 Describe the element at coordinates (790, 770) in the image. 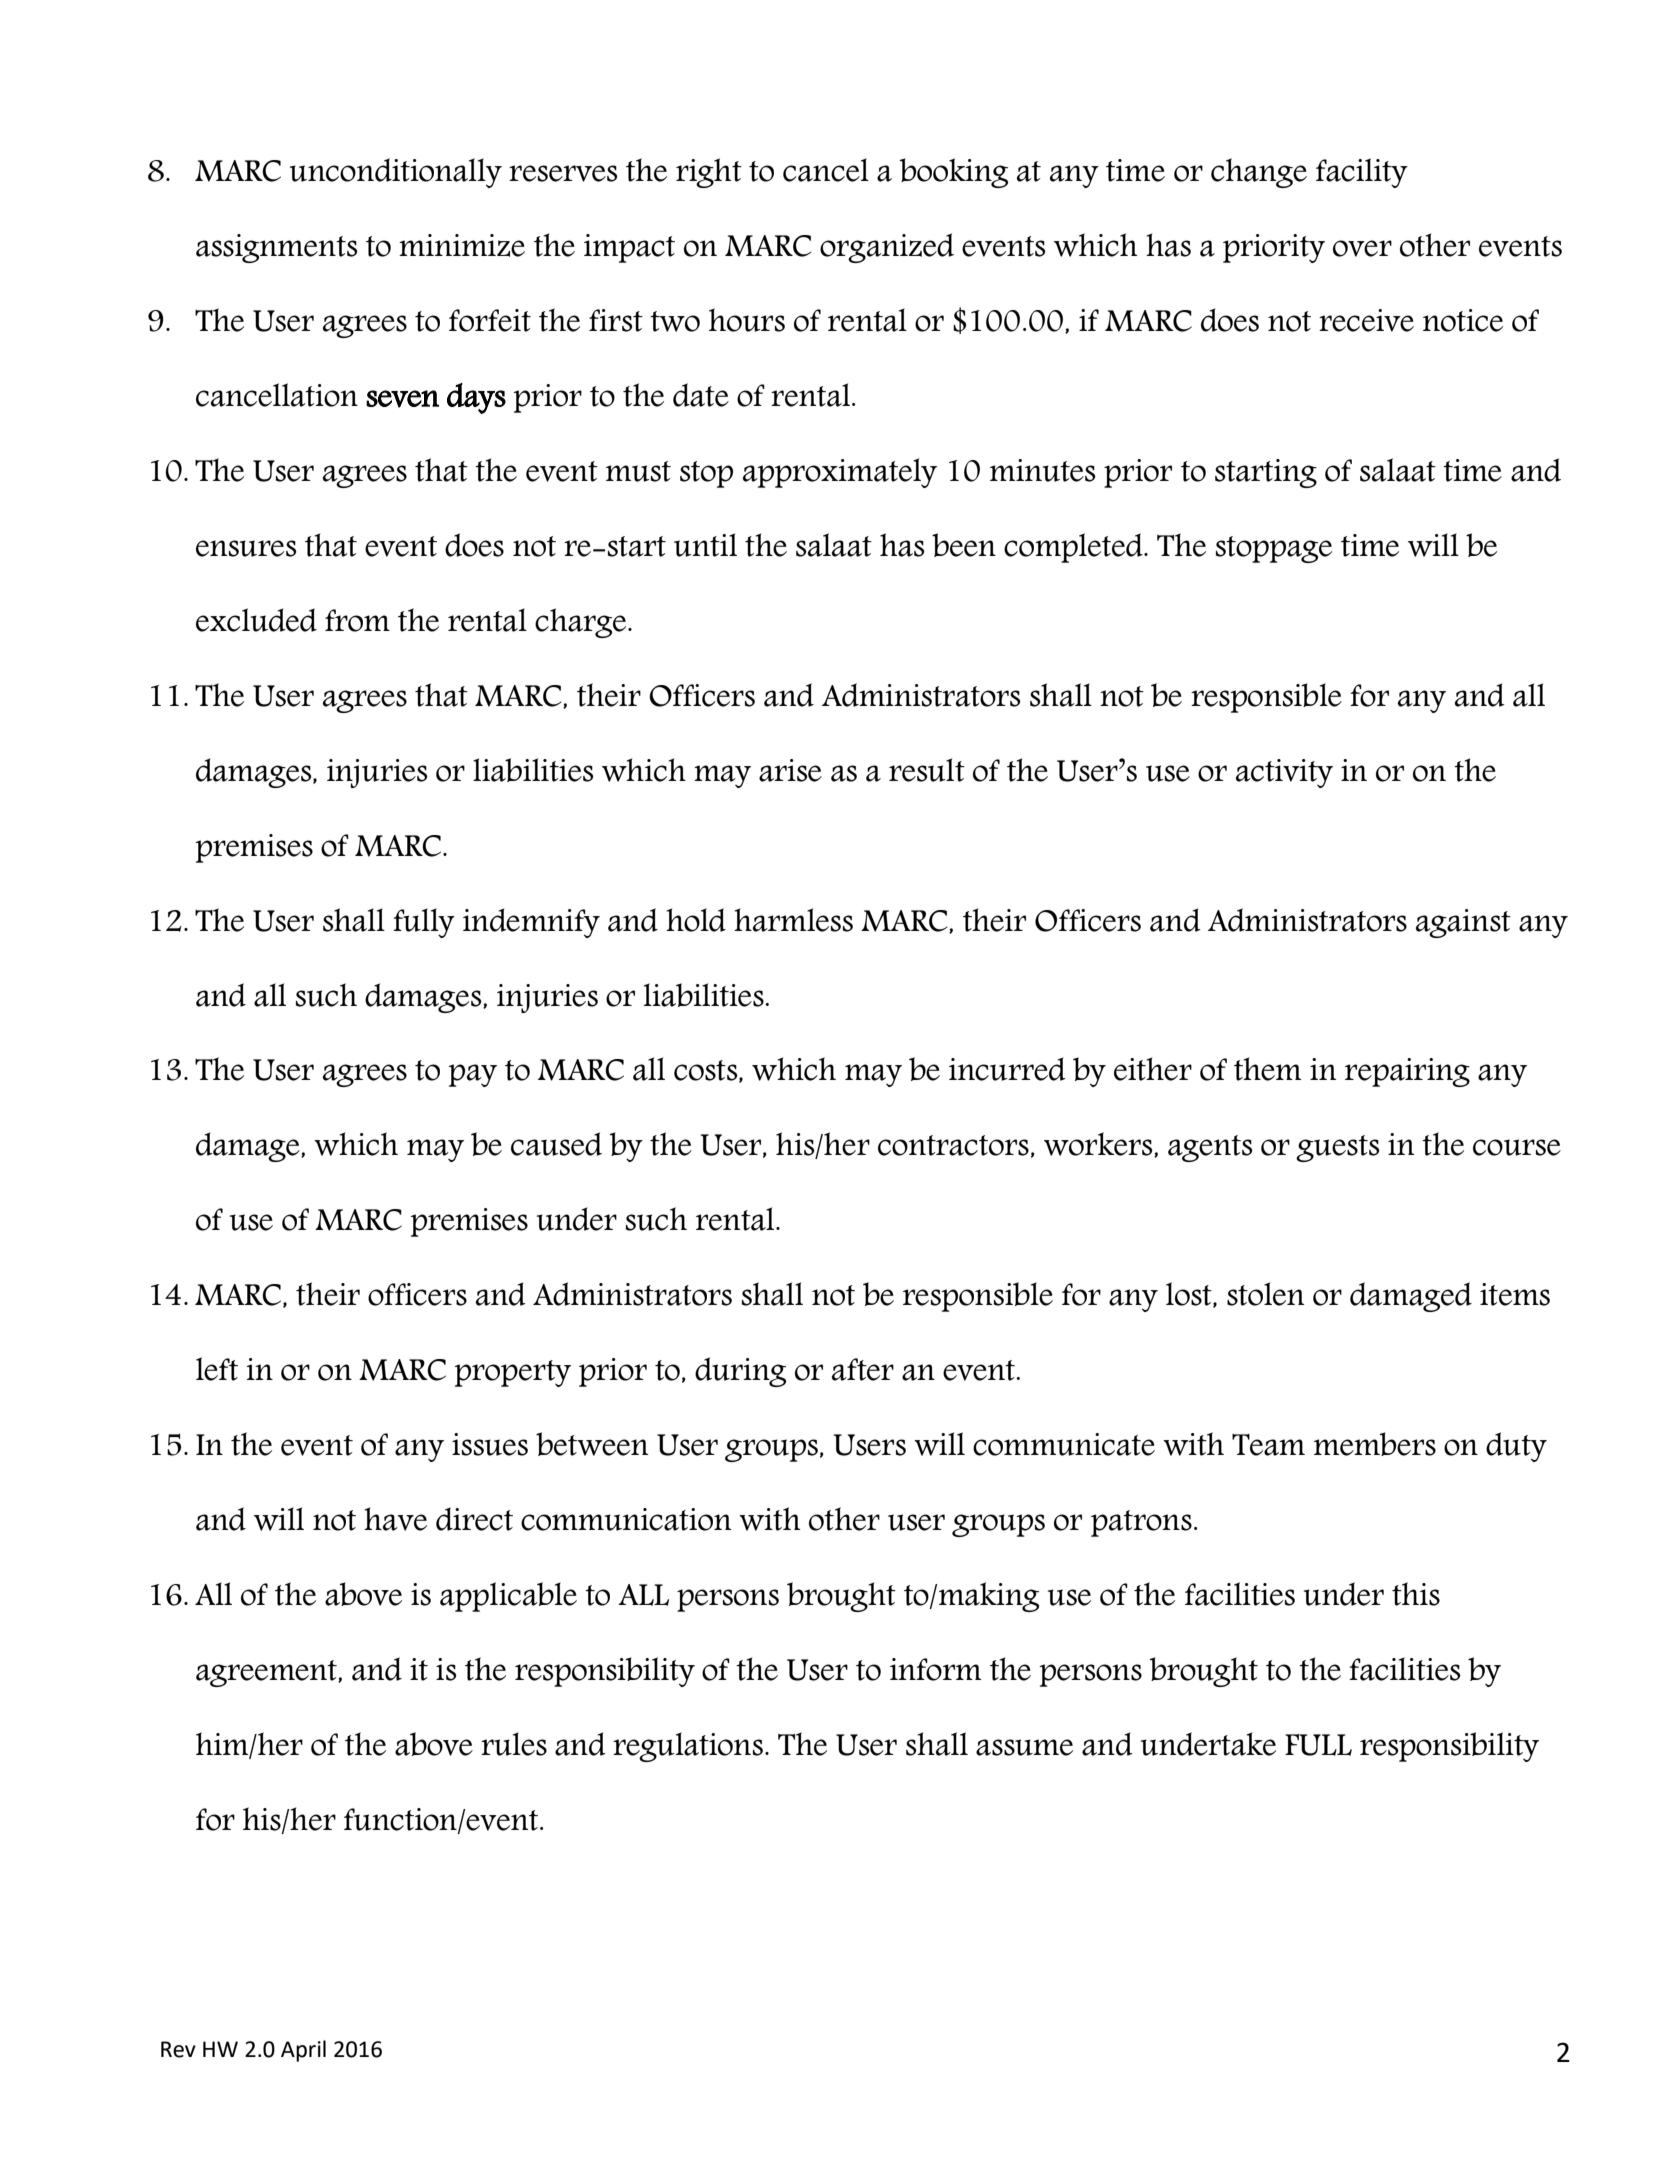

I see `arise` at that location.
